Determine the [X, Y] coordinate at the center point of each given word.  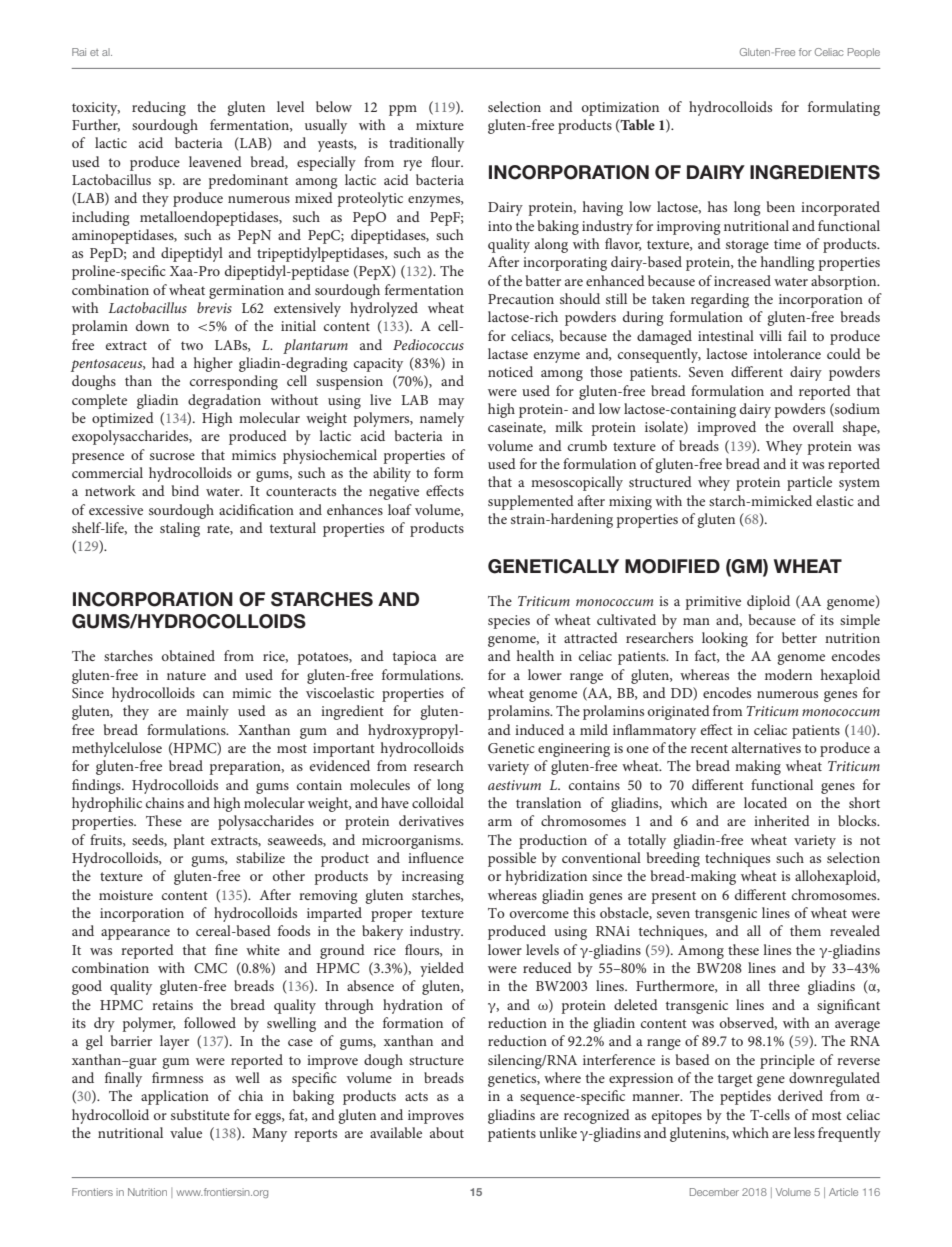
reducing [159, 108]
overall [813, 426]
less [804, 1132]
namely [442, 419]
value [186, 1132]
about [447, 1132]
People [864, 53]
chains [165, 802]
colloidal [438, 802]
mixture [440, 125]
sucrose [172, 456]
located [765, 802]
